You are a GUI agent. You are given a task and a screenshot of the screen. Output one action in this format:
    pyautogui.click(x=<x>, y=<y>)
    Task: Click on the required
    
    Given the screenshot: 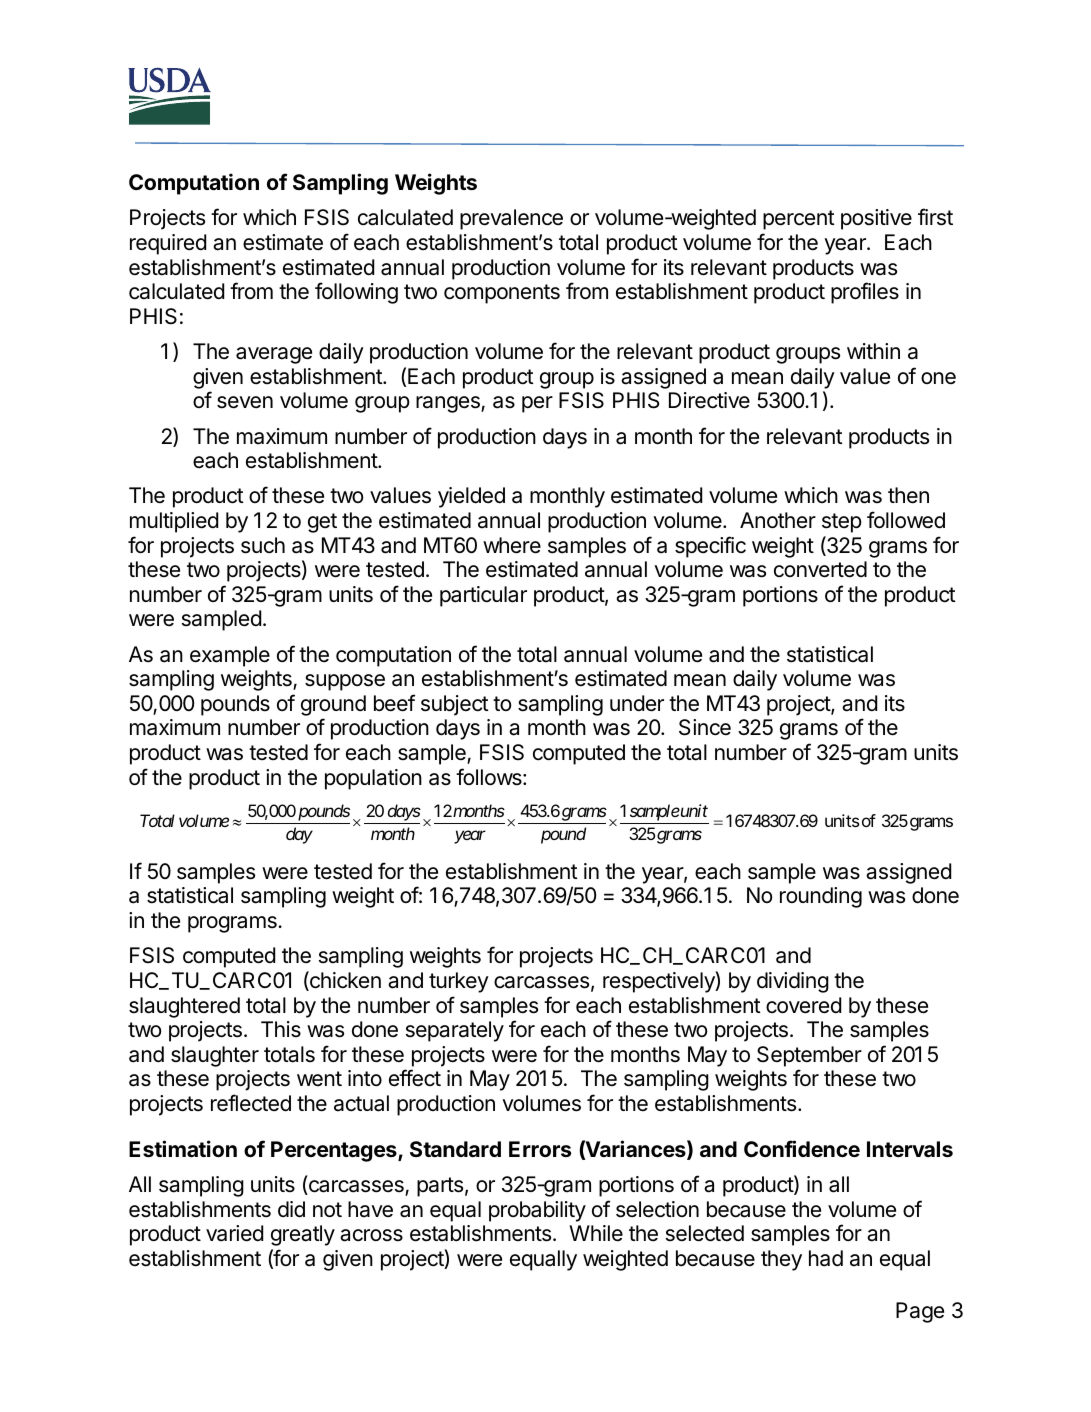 What is the action you would take?
    pyautogui.click(x=168, y=244)
